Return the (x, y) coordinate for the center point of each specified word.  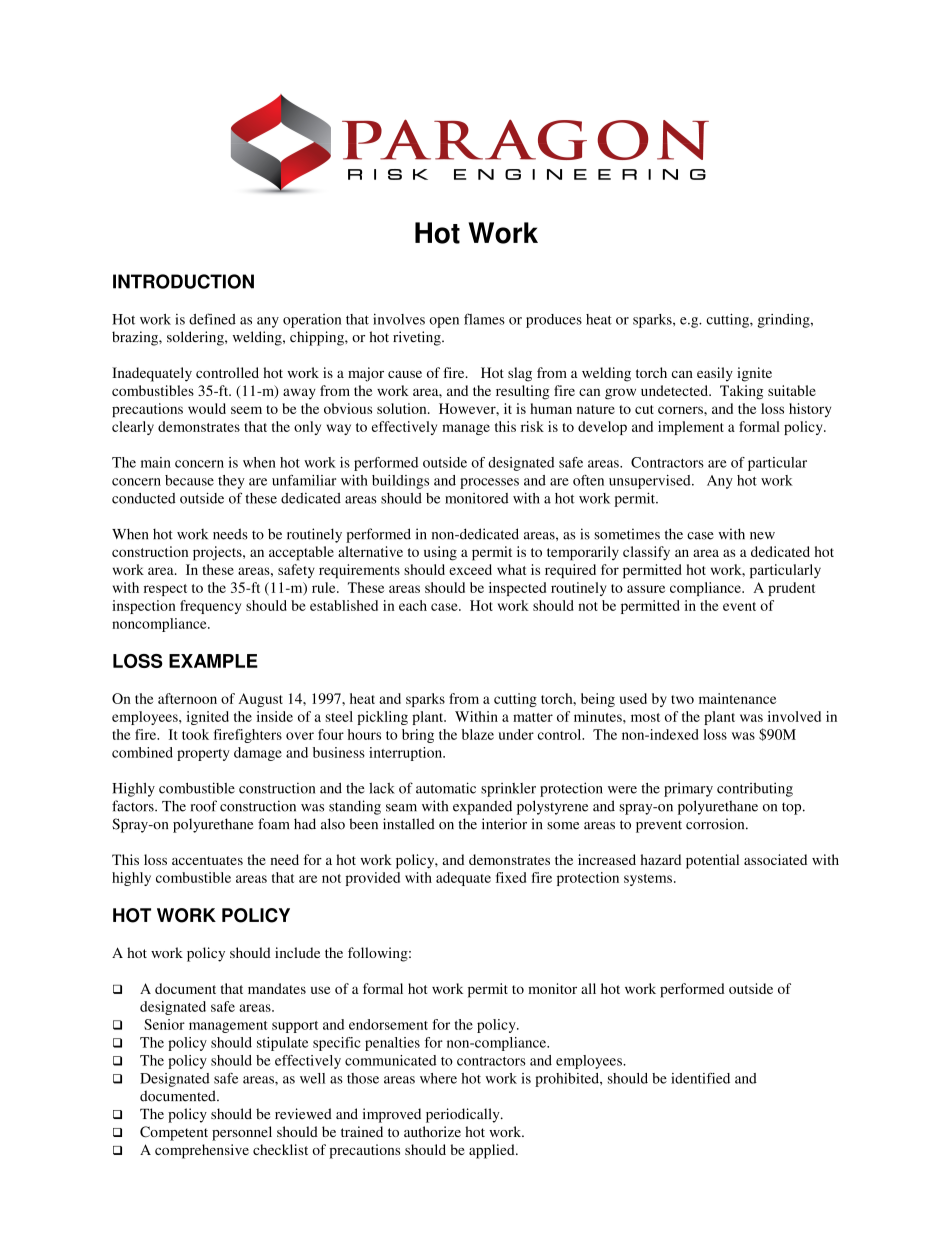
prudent (791, 589)
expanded (482, 808)
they (231, 482)
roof (204, 806)
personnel (242, 1133)
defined (212, 319)
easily (715, 374)
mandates (277, 988)
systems (648, 880)
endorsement (388, 1024)
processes (489, 483)
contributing (755, 789)
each (413, 605)
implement (691, 428)
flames (484, 319)
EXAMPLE (213, 661)
